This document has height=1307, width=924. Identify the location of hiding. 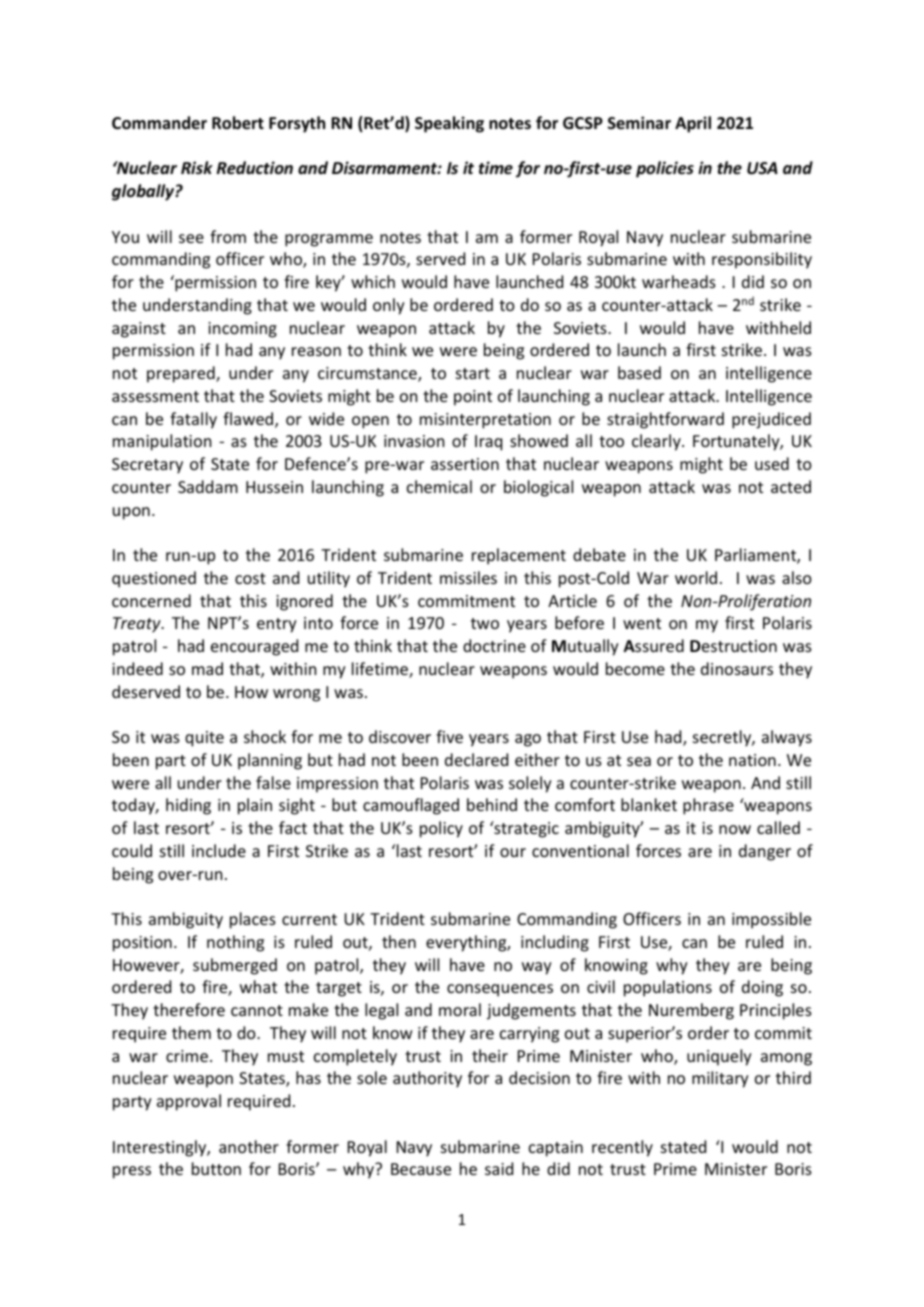
(188, 806).
